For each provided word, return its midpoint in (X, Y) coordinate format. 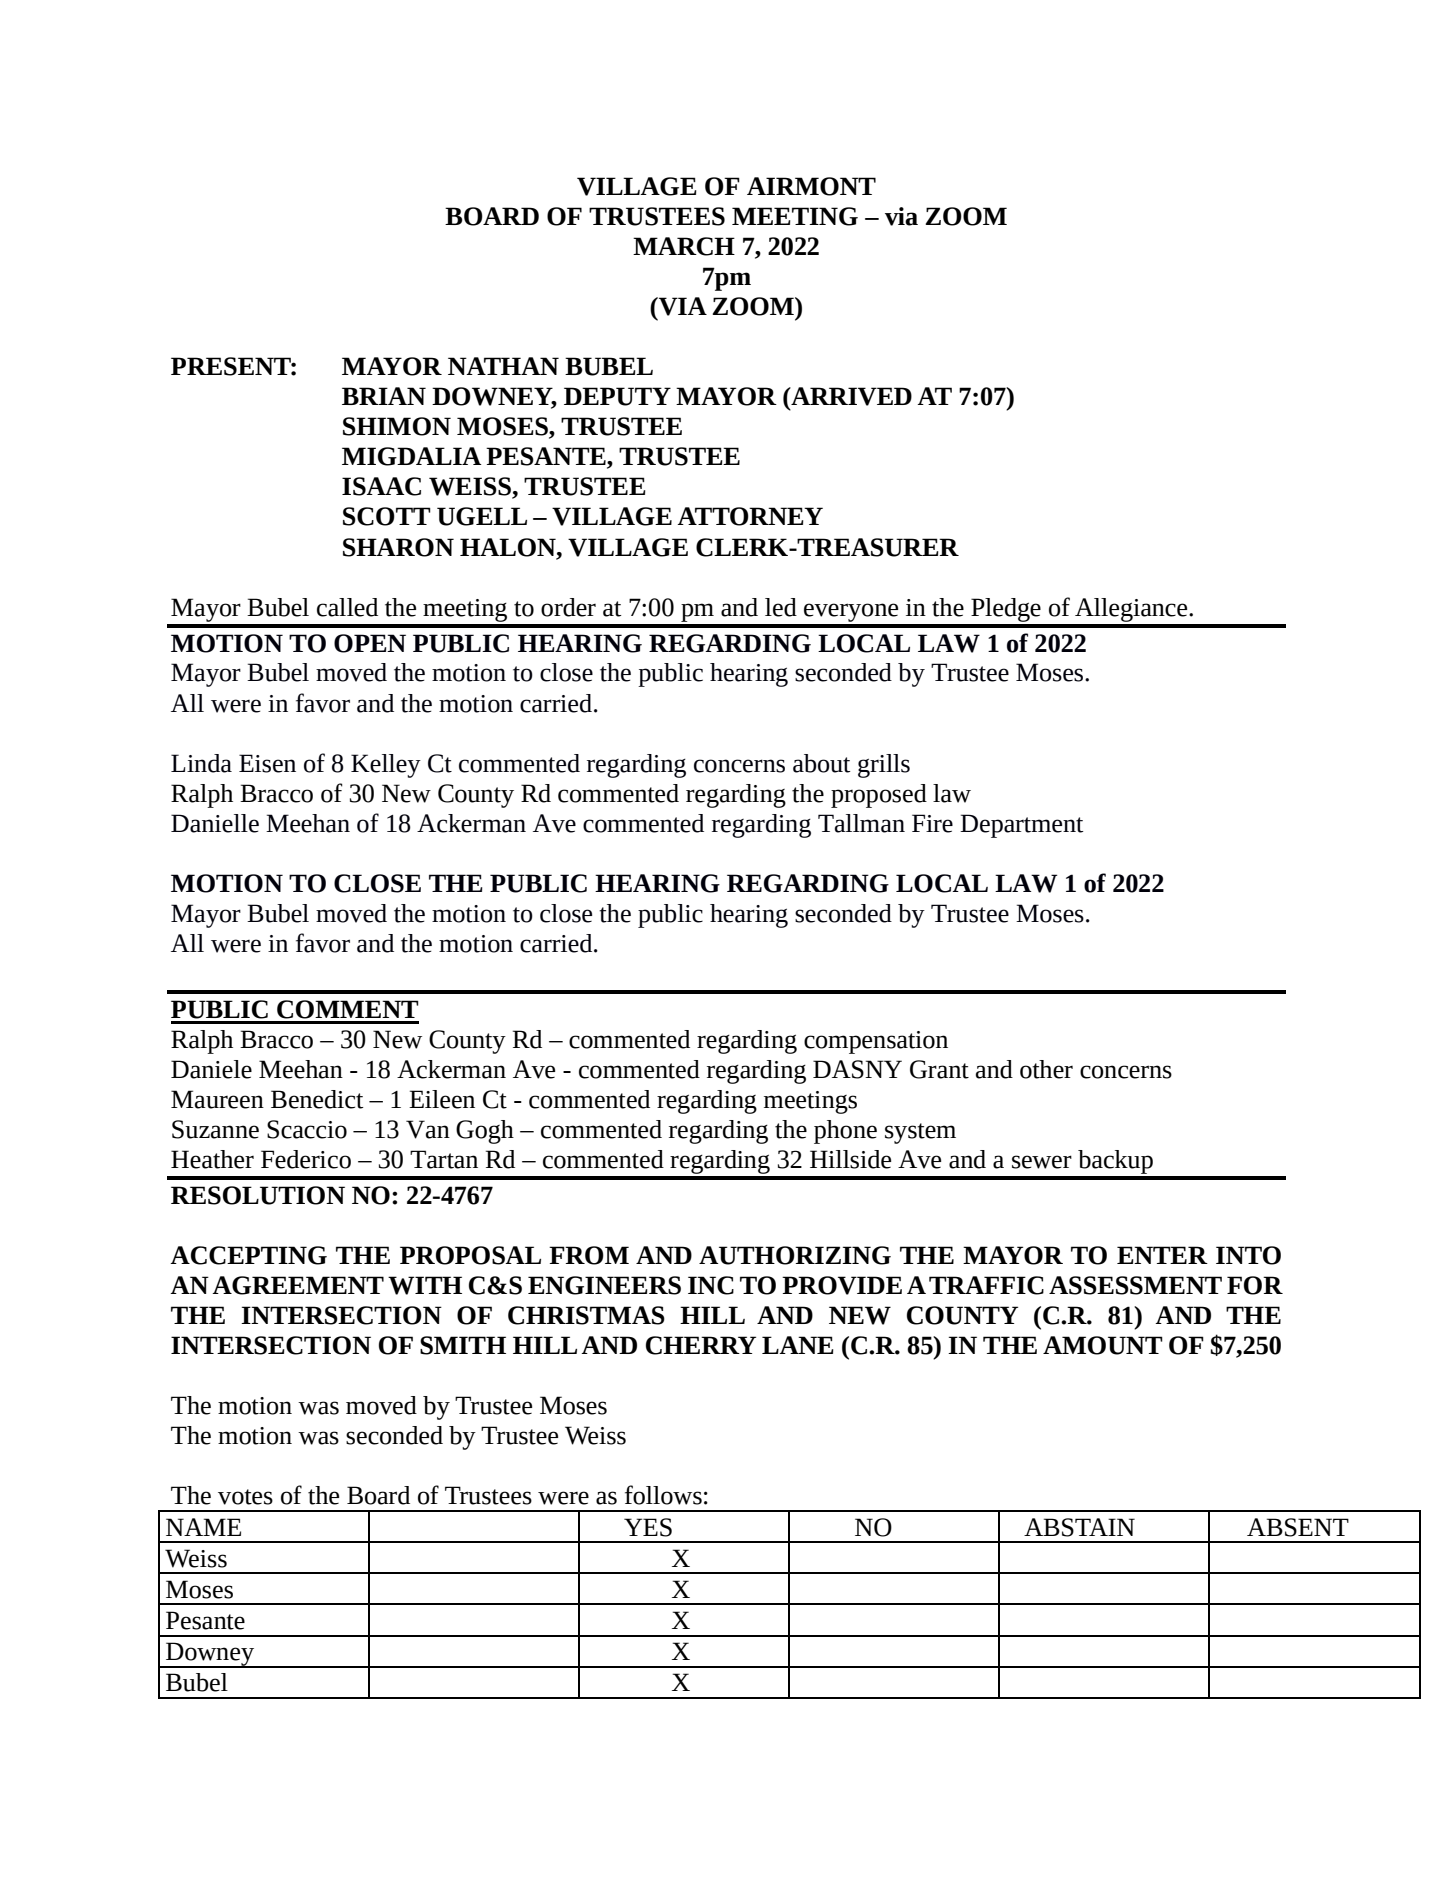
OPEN (370, 643)
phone (845, 1132)
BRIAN (384, 396)
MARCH (684, 246)
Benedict (317, 1099)
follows (663, 1495)
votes (245, 1497)
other (1046, 1069)
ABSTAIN (1079, 1527)
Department (1022, 826)
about (822, 763)
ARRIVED (850, 396)
